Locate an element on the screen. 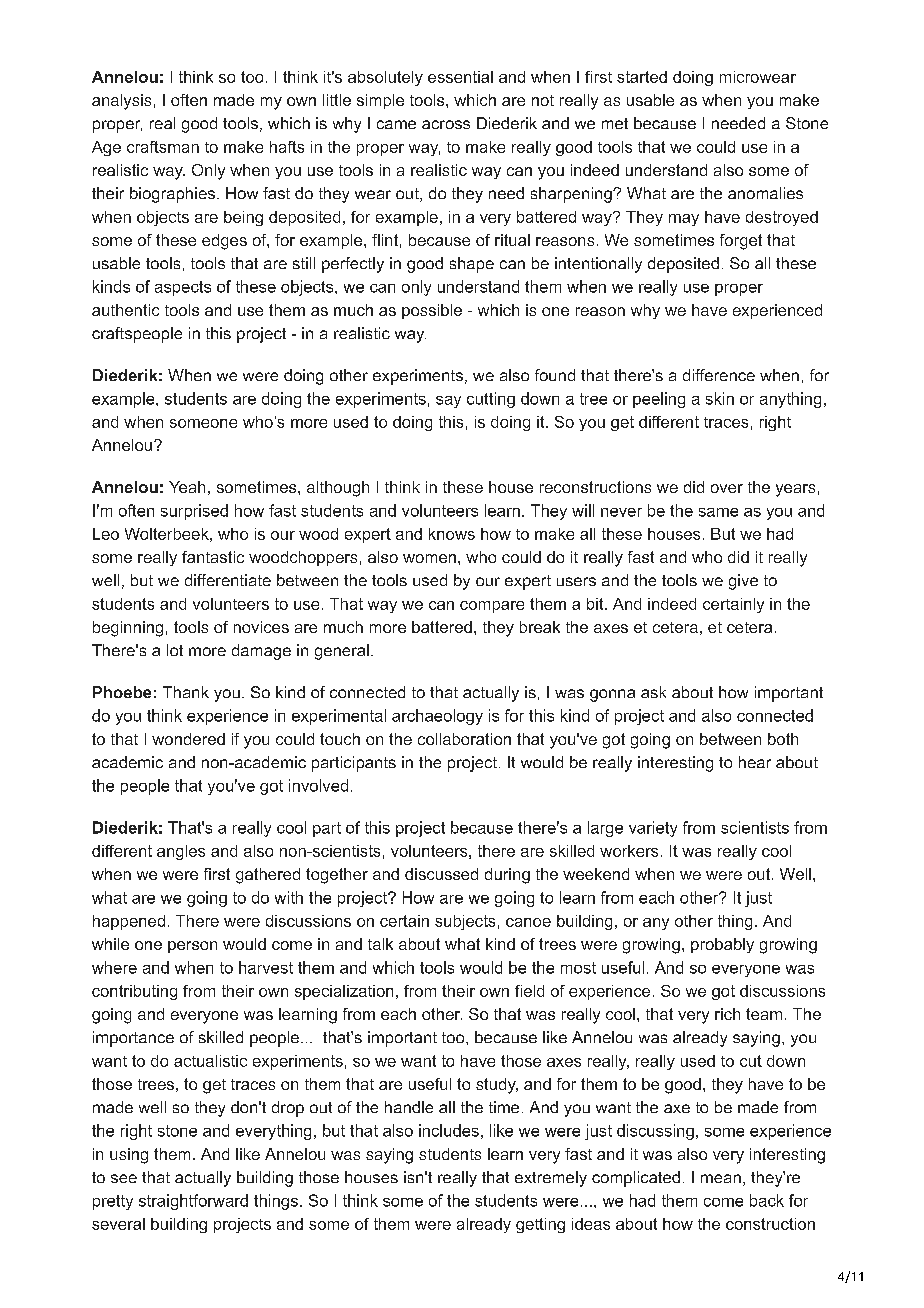  across is located at coordinates (446, 124).
